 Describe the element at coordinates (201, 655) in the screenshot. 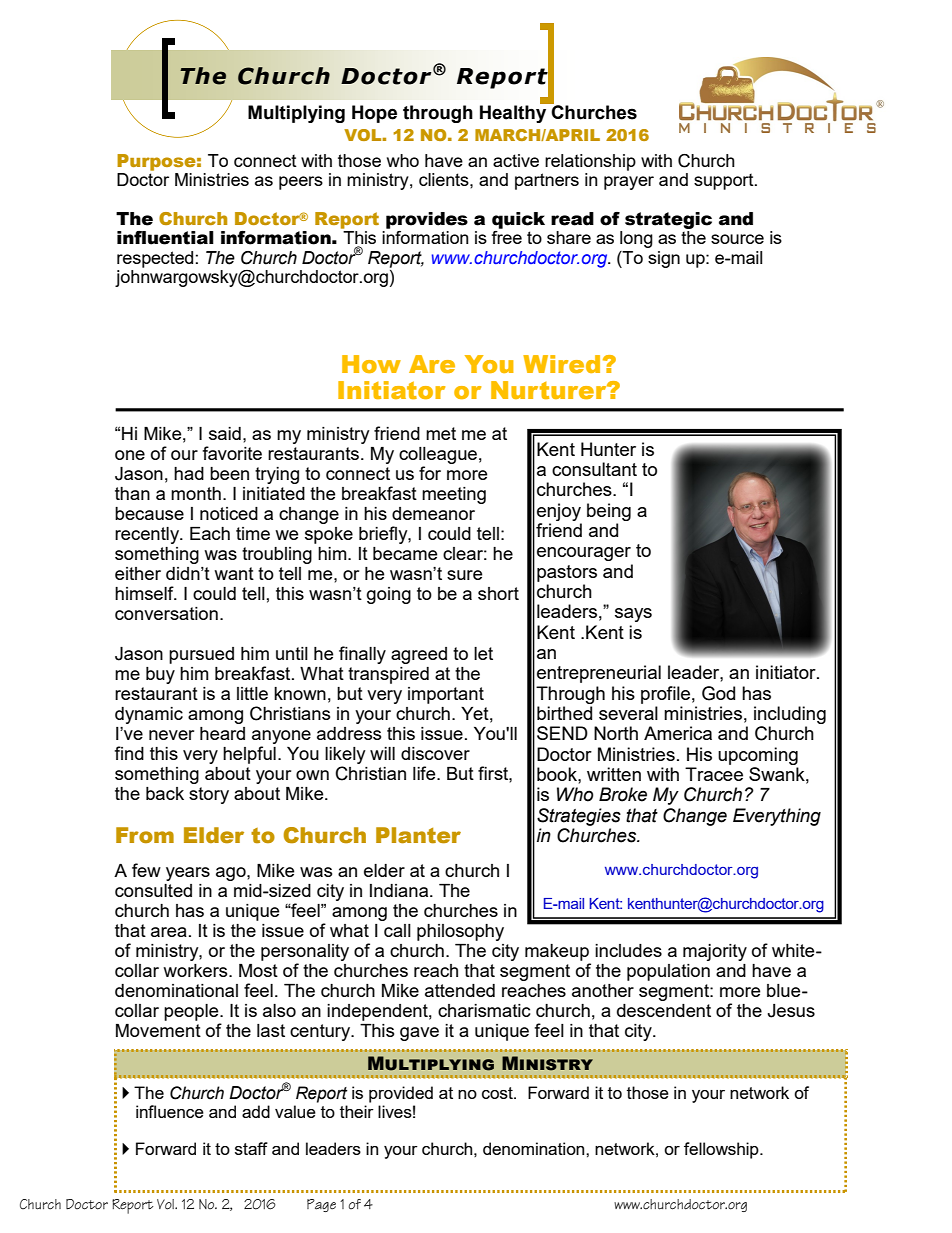

I see `pursued` at that location.
